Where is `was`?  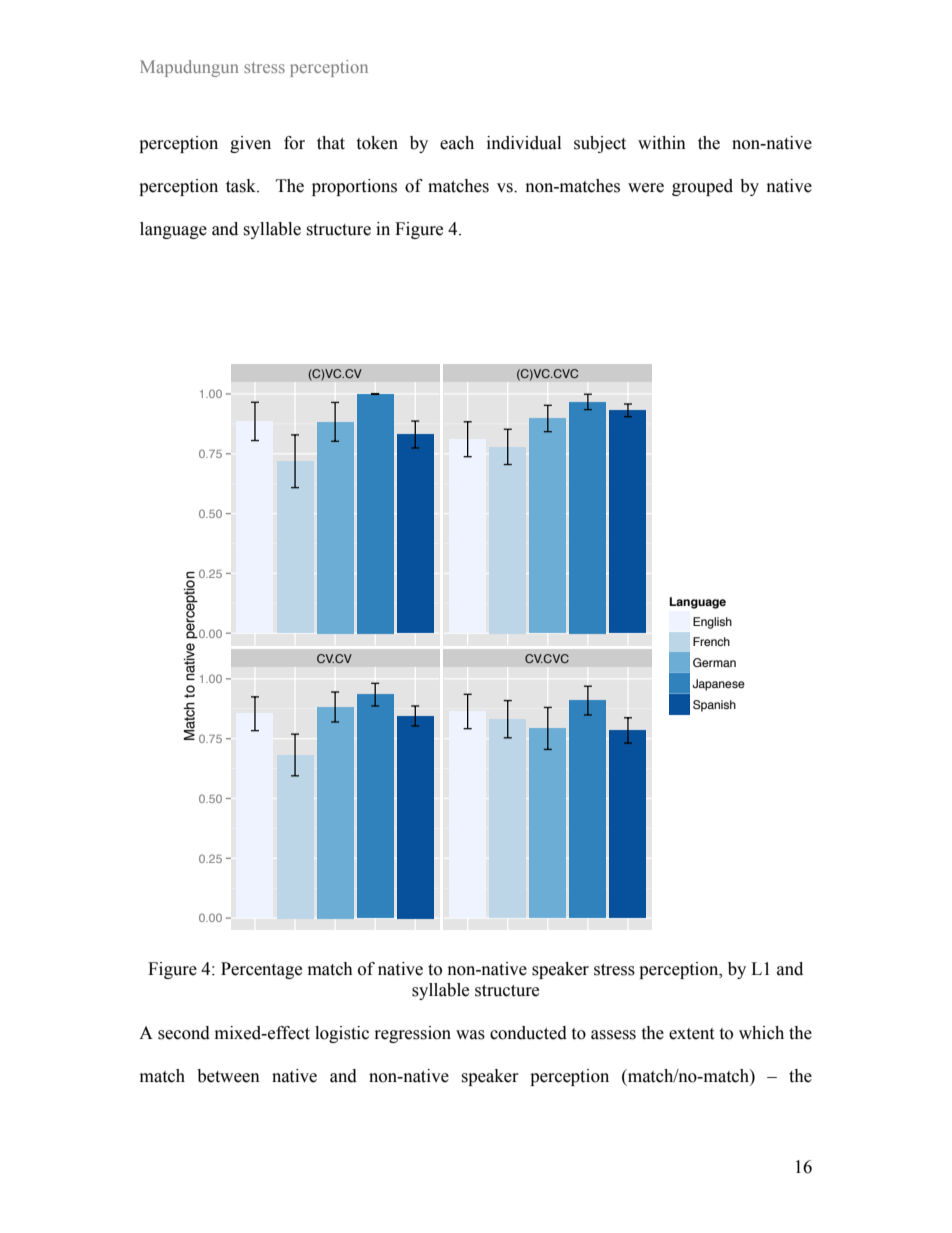 was is located at coordinates (470, 1035).
